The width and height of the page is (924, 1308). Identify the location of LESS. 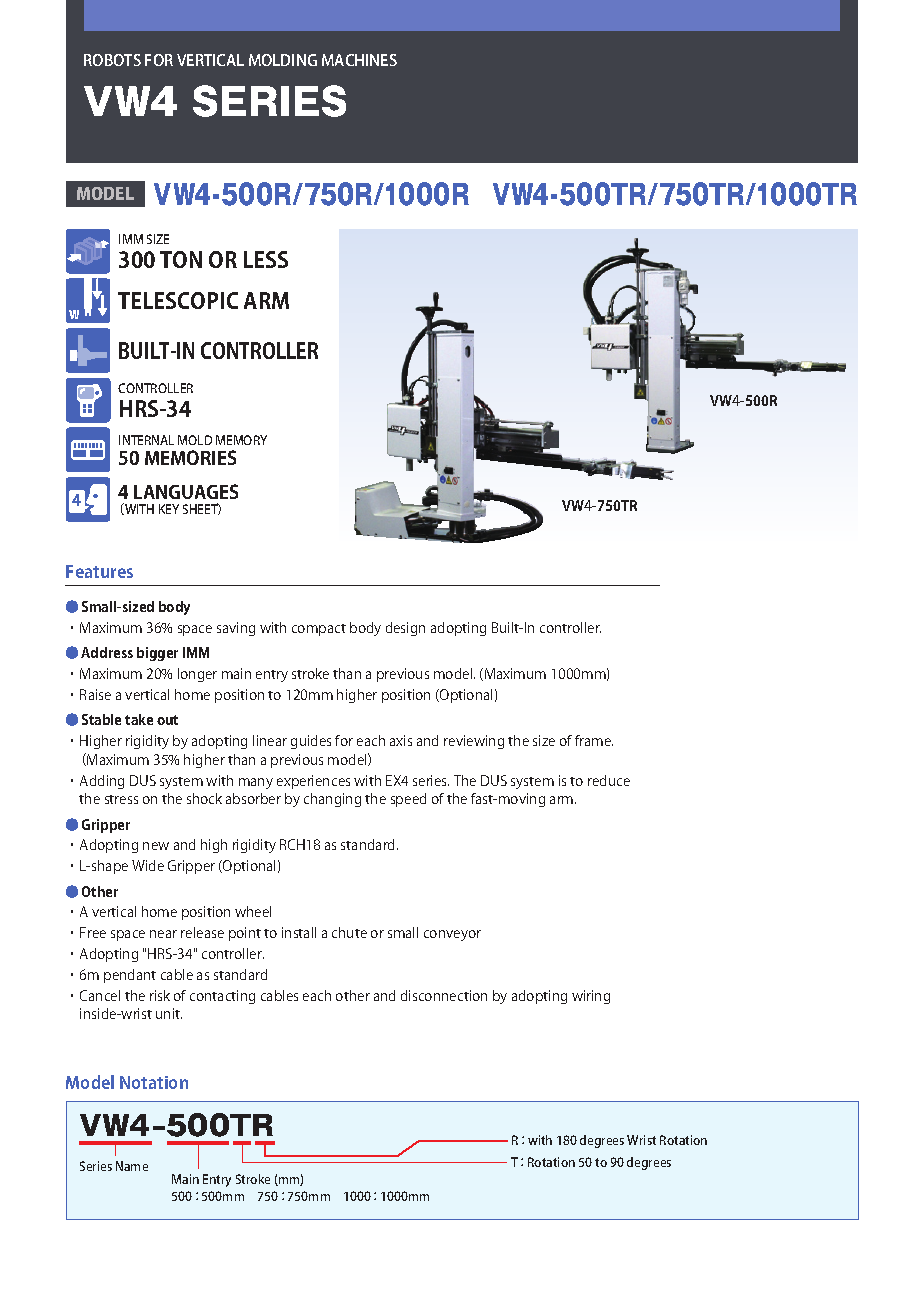
(266, 259).
